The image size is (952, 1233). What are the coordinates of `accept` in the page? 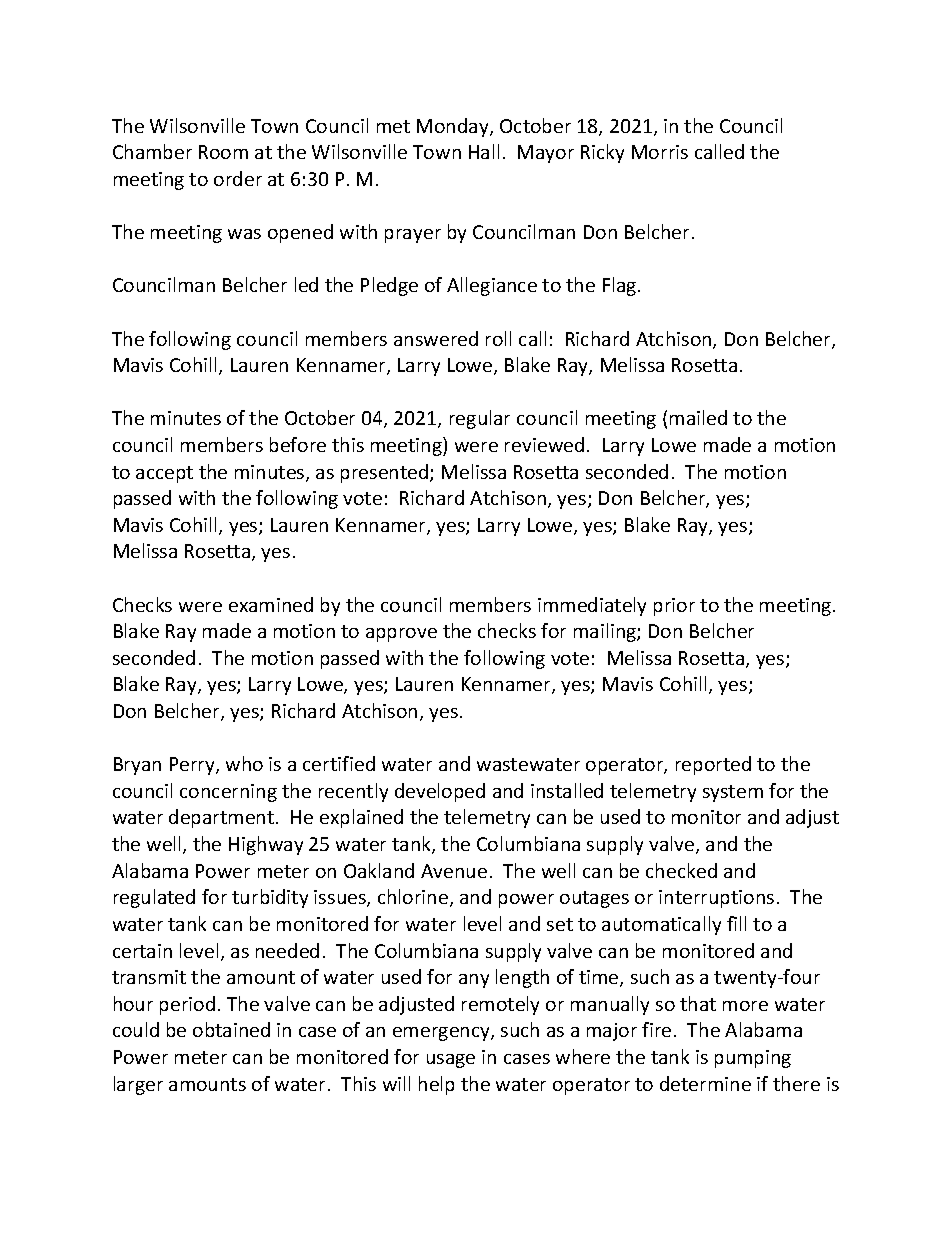 It's located at (164, 474).
